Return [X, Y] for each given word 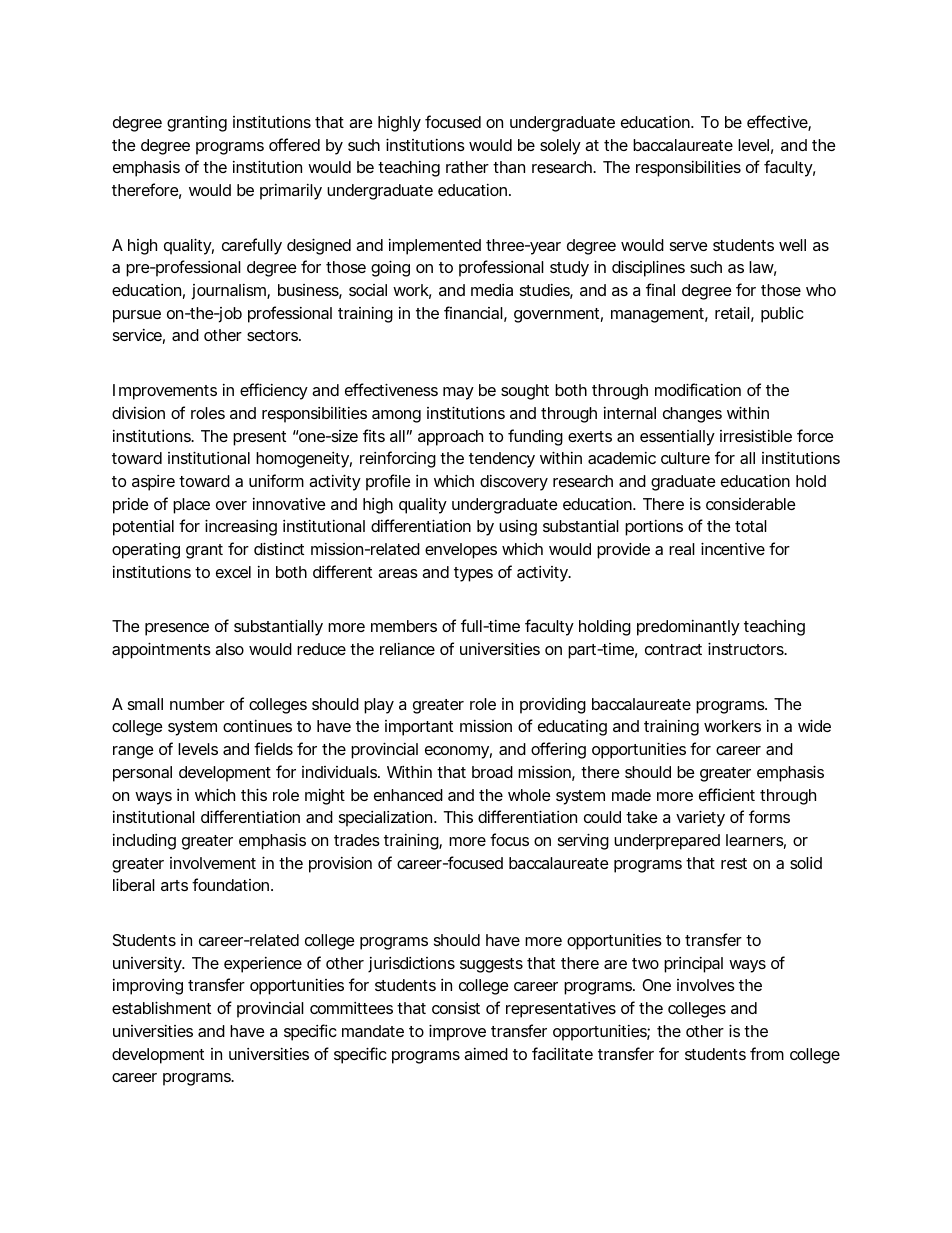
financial [473, 312]
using [518, 528]
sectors [273, 335]
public [782, 315]
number [197, 704]
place [191, 506]
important [419, 728]
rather [467, 167]
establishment [161, 1007]
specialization [385, 819]
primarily [291, 192]
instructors [747, 648]
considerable [751, 504]
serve [689, 246]
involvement [213, 863]
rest [734, 863]
